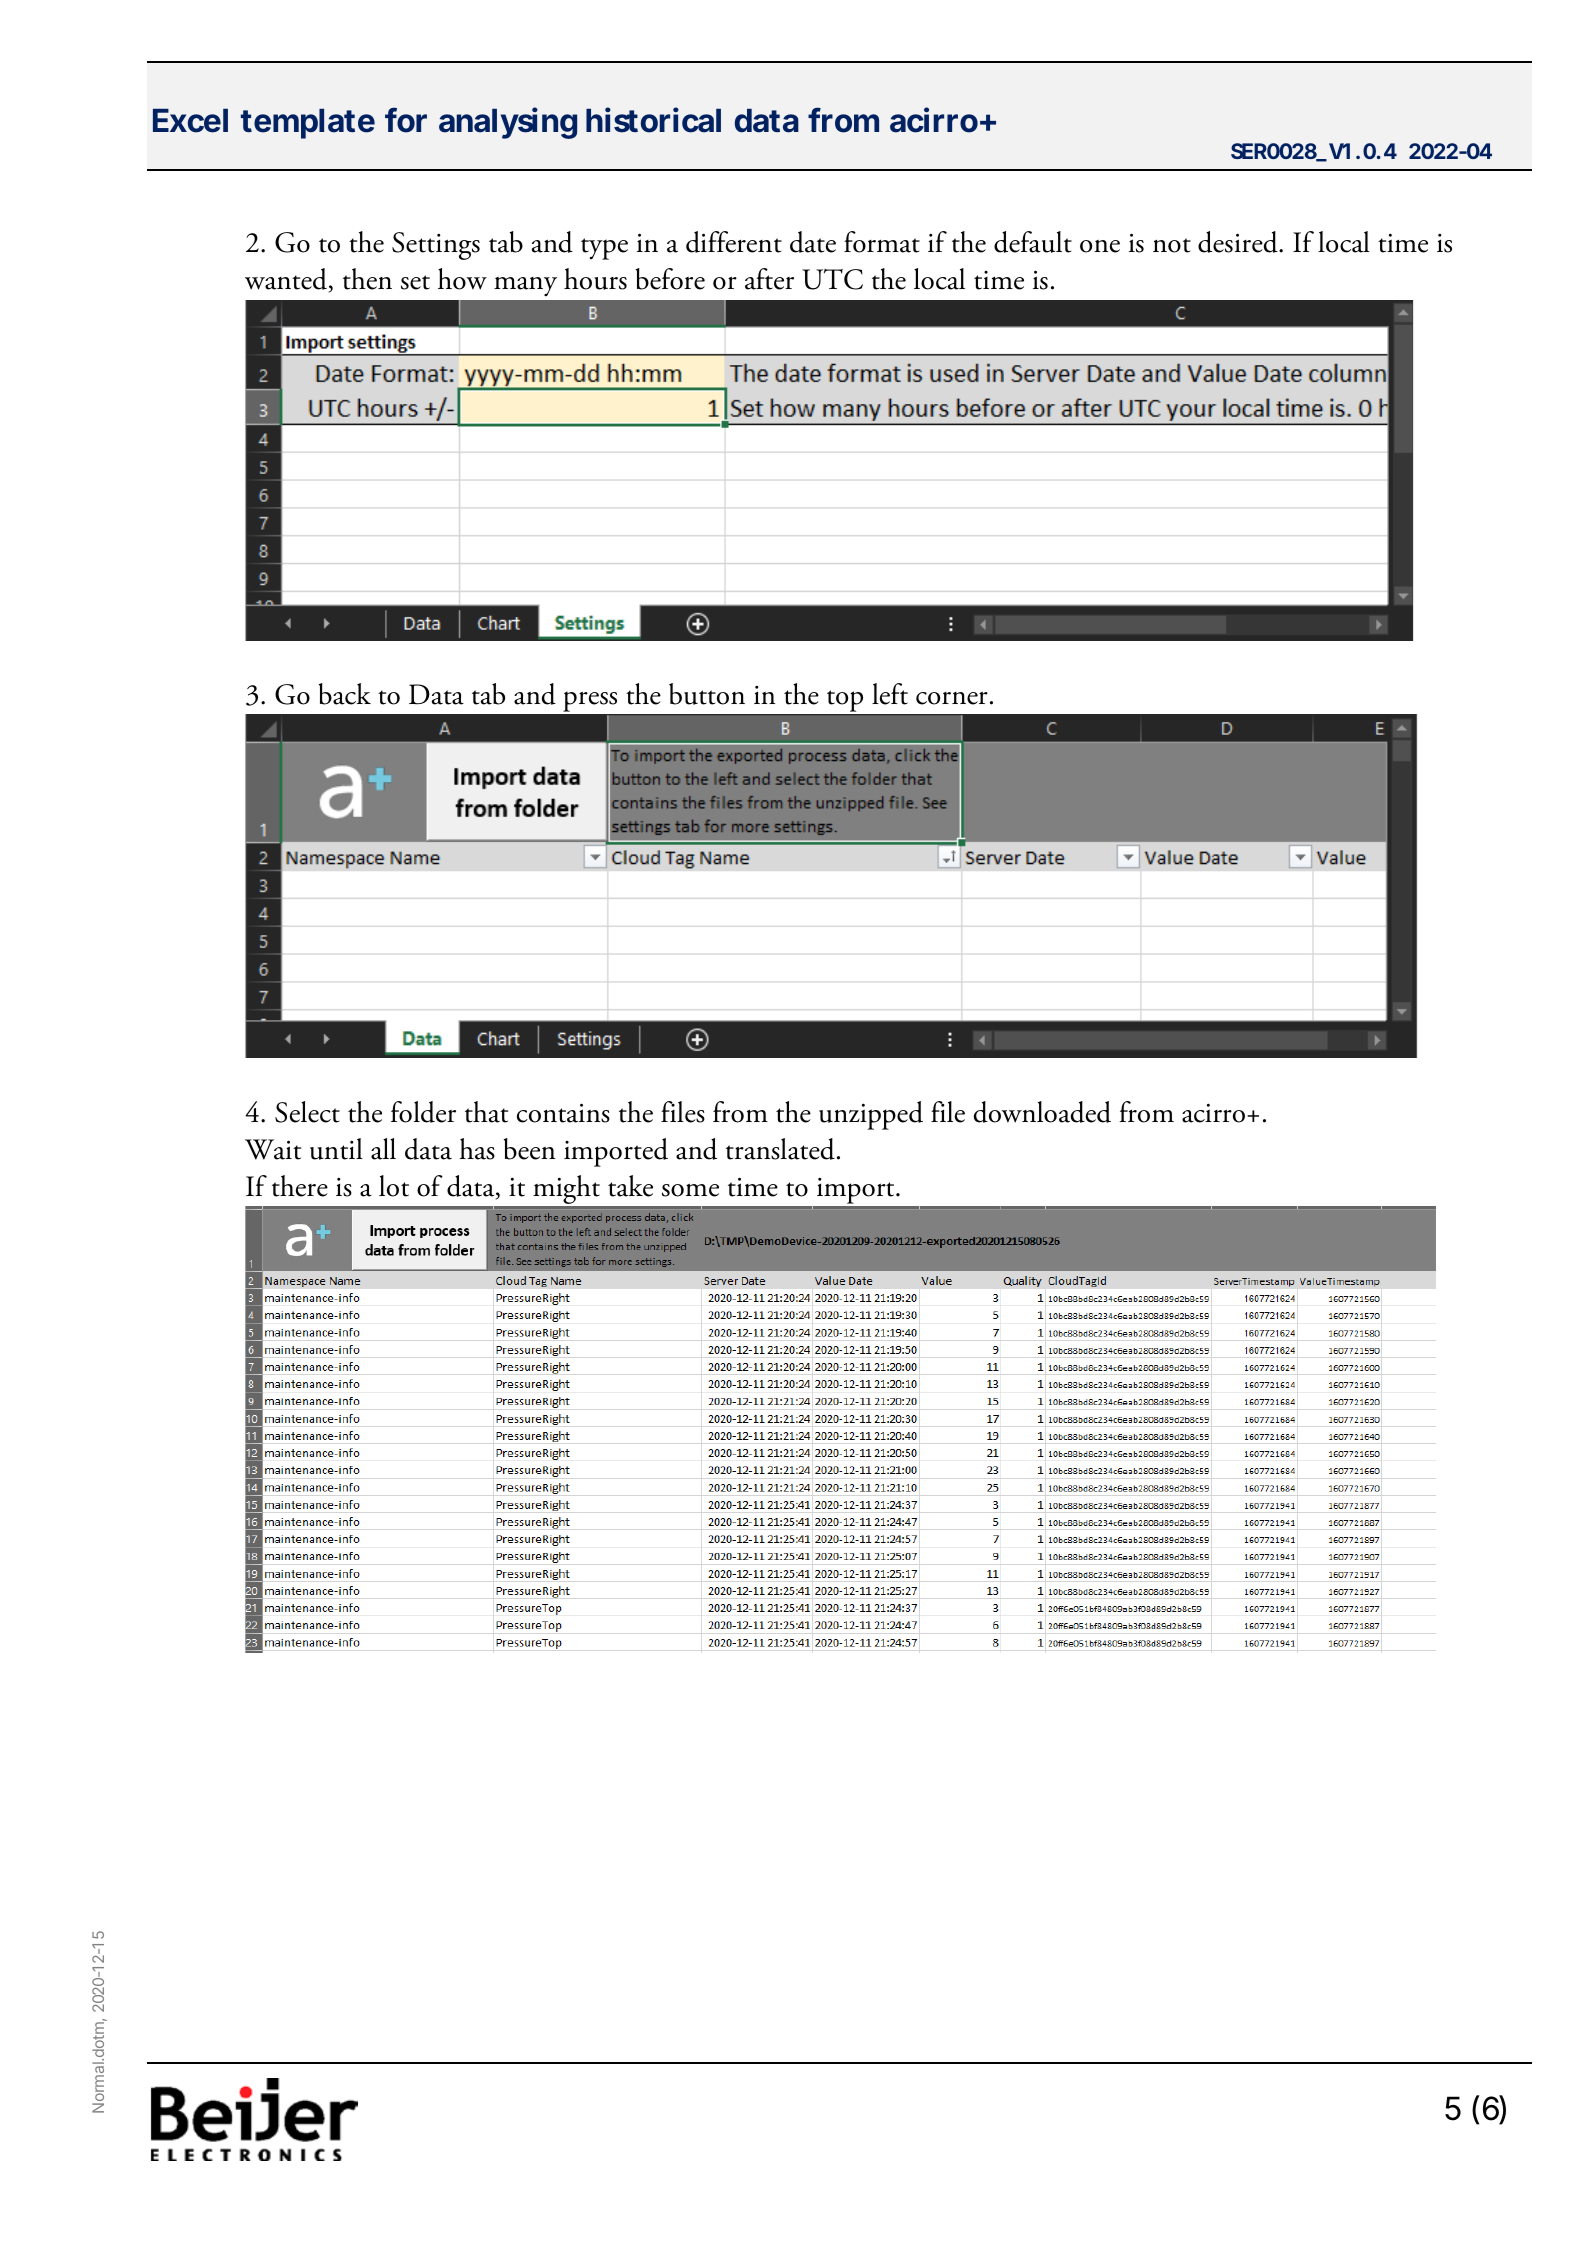 This screenshot has width=1585, height=2241. I want to click on template, so click(308, 124).
